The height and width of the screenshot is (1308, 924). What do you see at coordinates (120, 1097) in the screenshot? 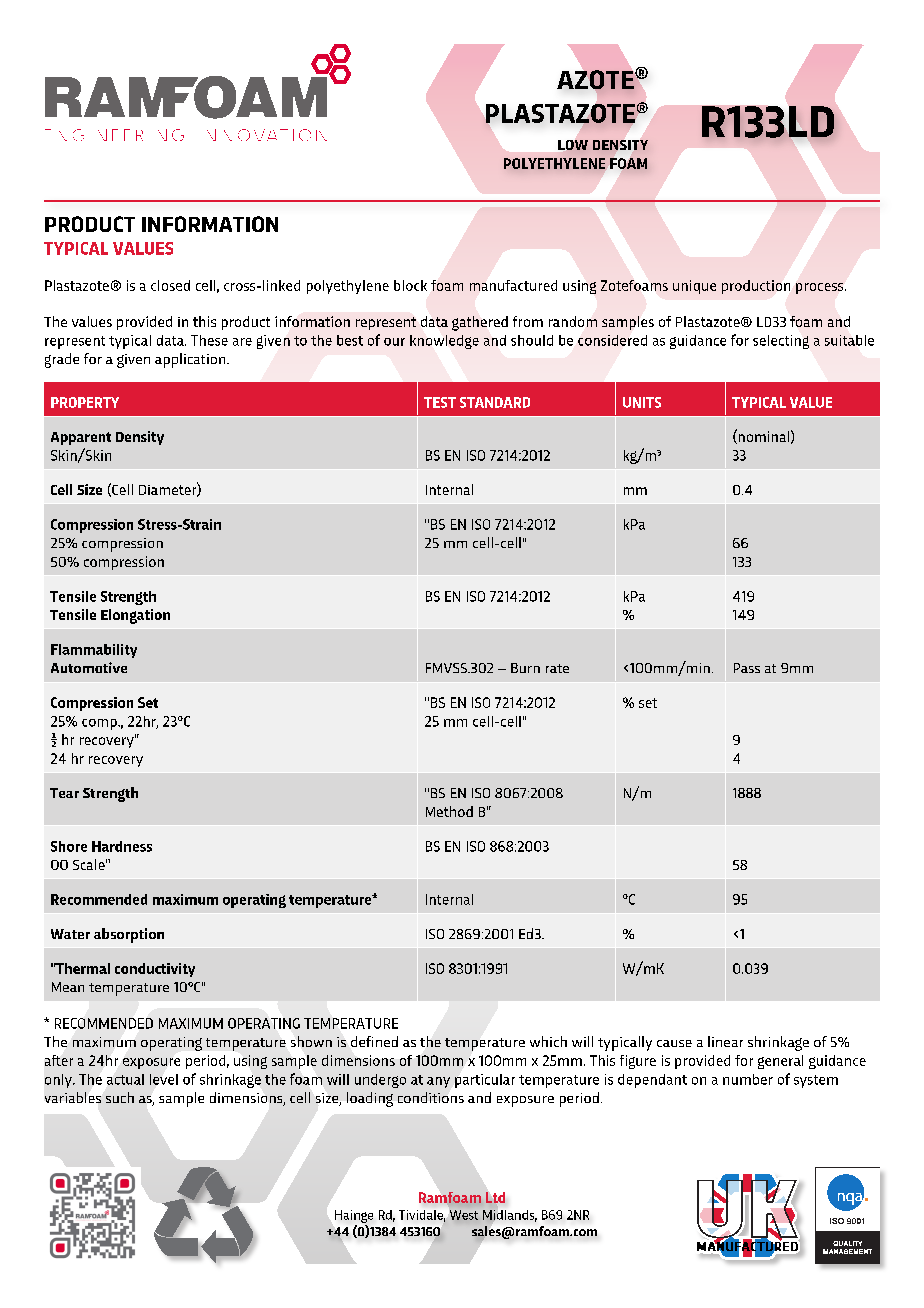
I see `such` at bounding box center [120, 1097].
